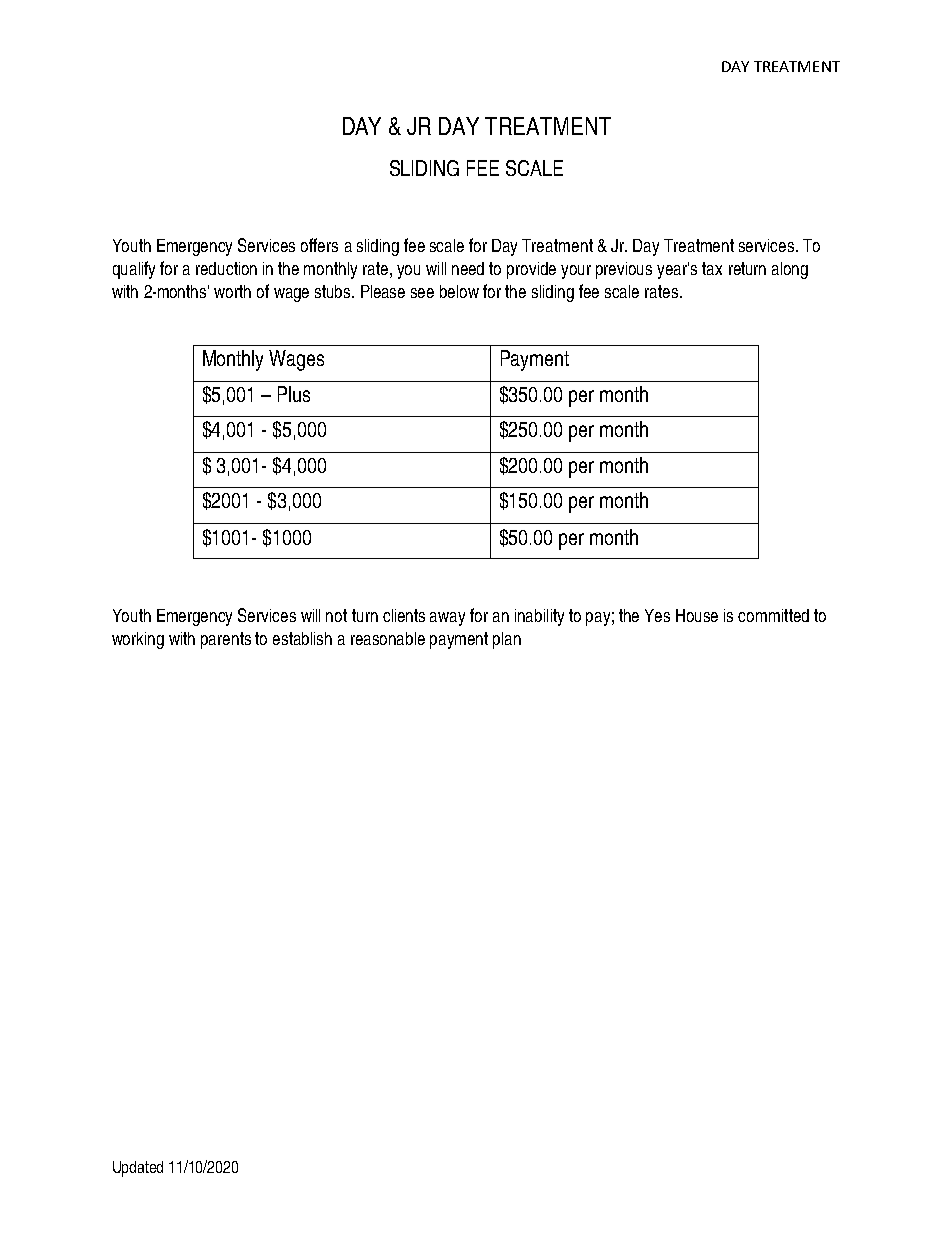 The height and width of the document is (1233, 952). I want to click on plan, so click(507, 640).
